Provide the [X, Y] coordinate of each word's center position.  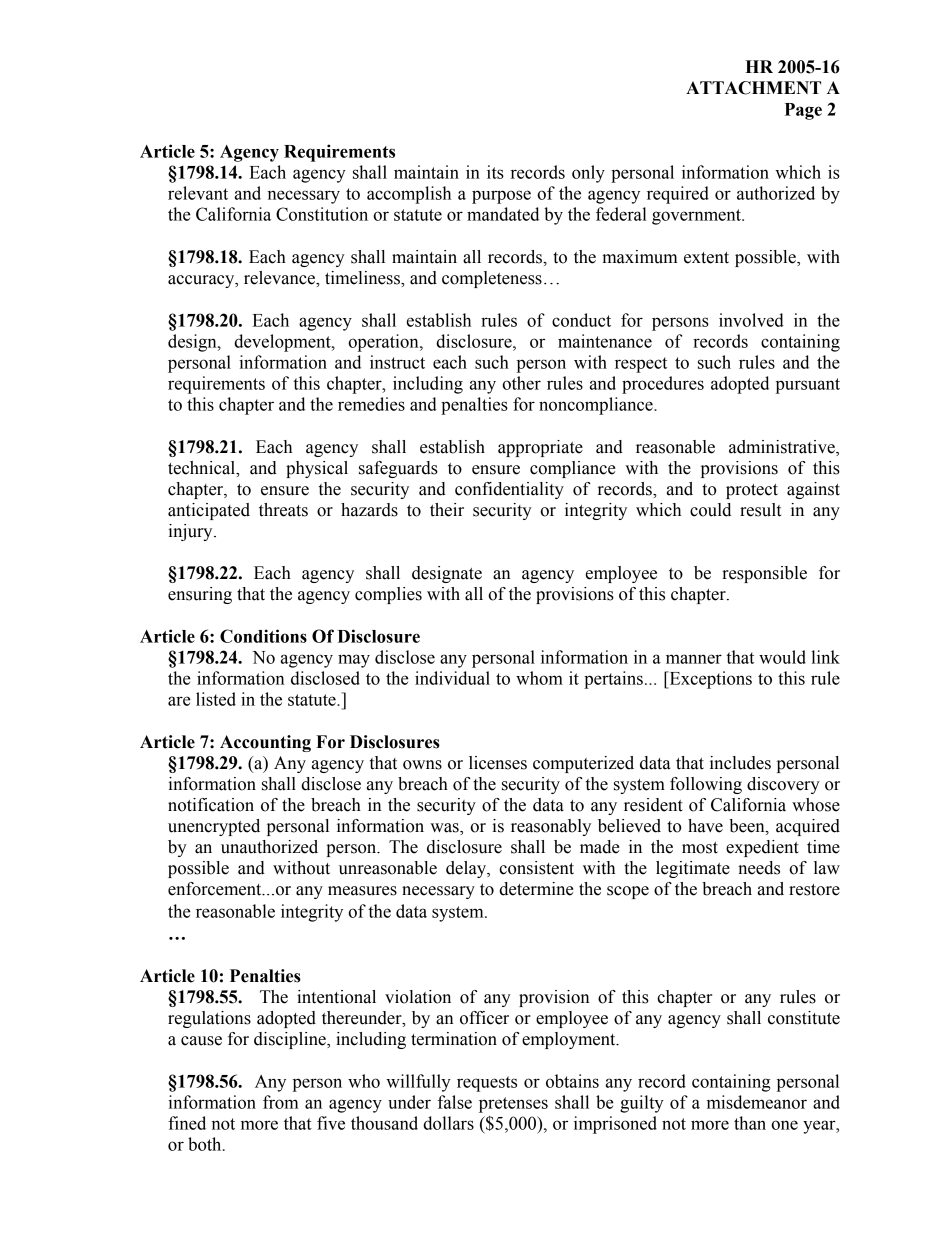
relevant [198, 193]
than [750, 1123]
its [495, 172]
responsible [764, 574]
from [281, 1102]
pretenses [513, 1105]
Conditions [263, 636]
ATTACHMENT [753, 88]
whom [539, 678]
